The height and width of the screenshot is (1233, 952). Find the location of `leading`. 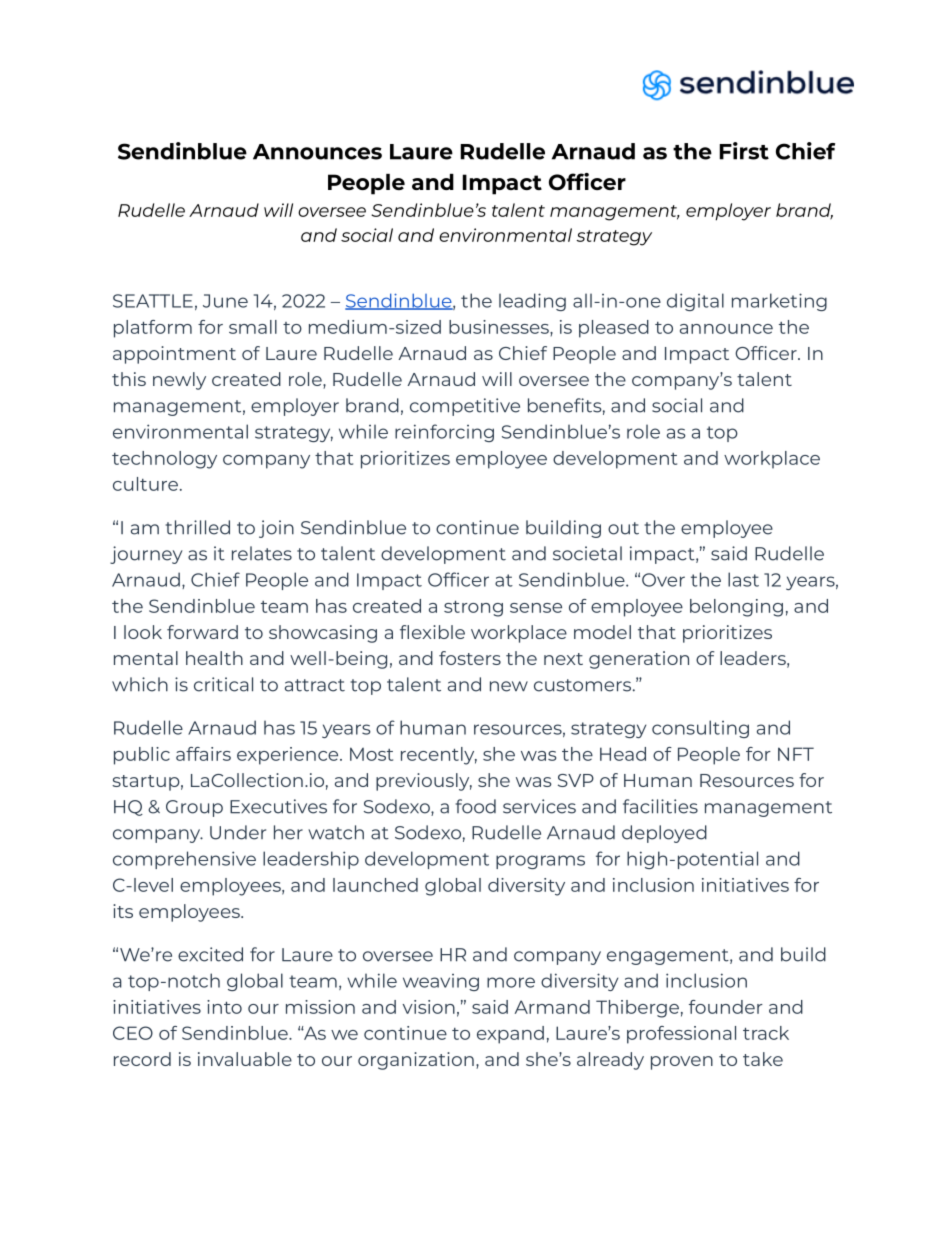

leading is located at coordinates (532, 302).
